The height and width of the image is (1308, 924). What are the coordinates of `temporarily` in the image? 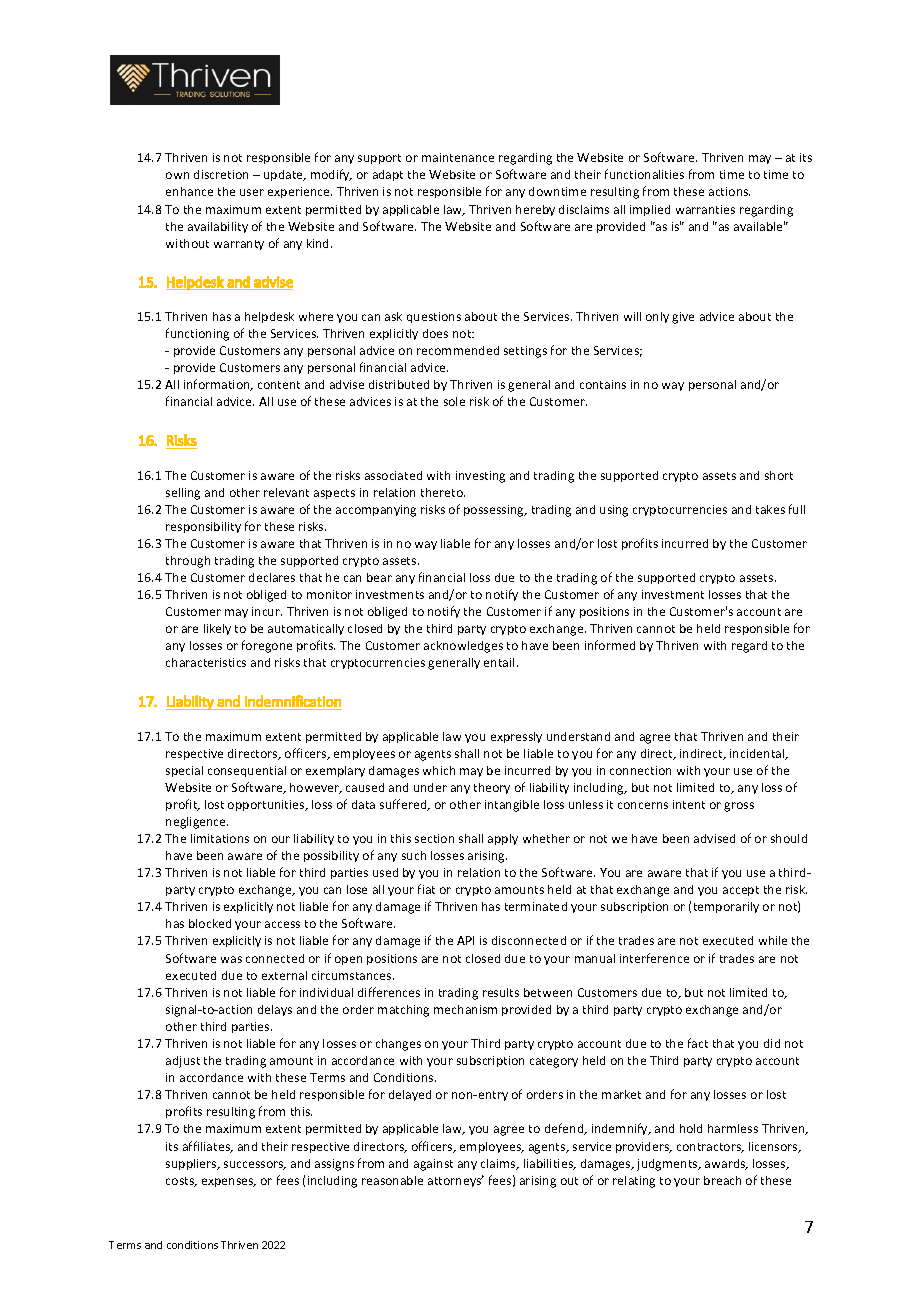 It's located at (726, 907).
